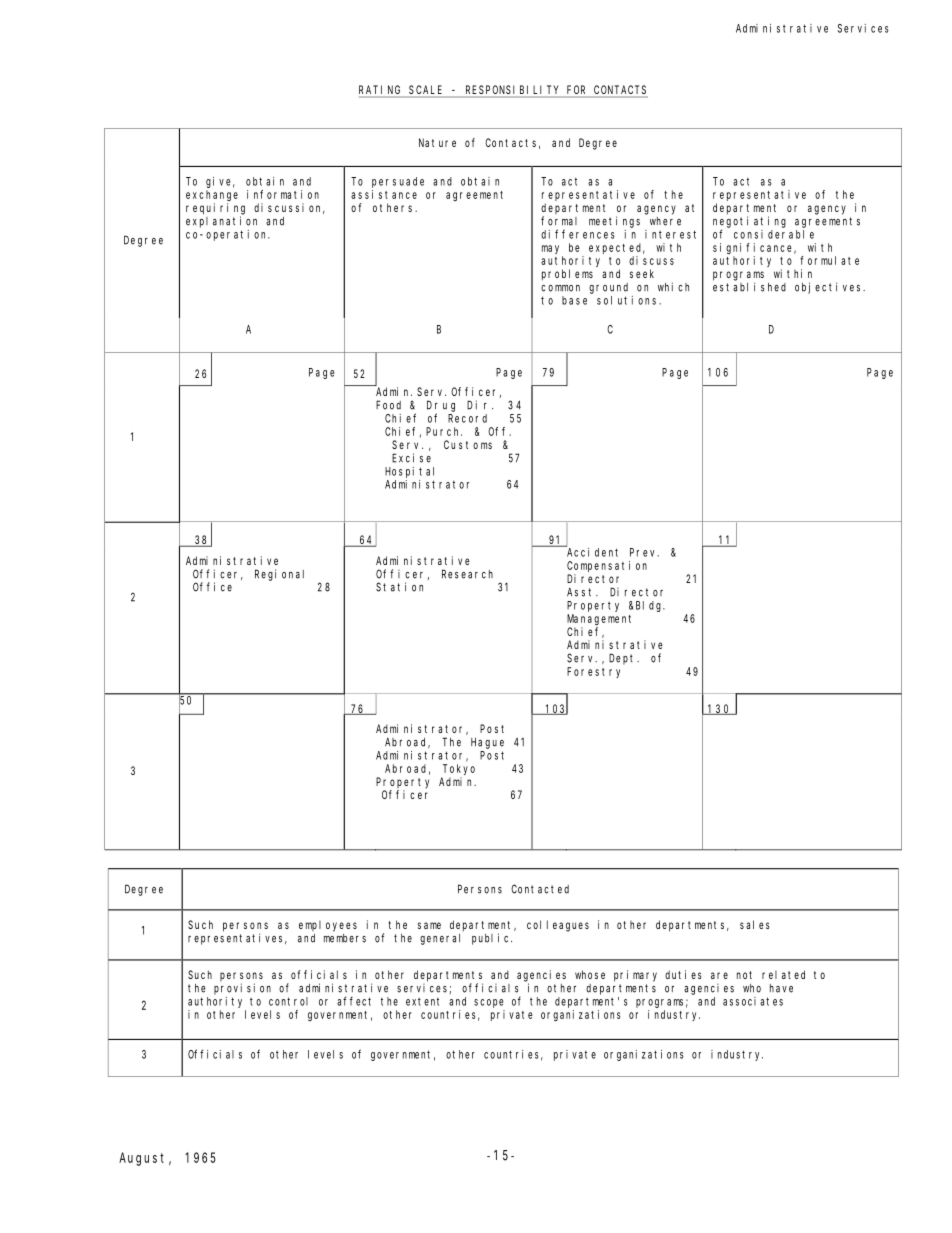  I want to click on Research, so click(467, 574).
